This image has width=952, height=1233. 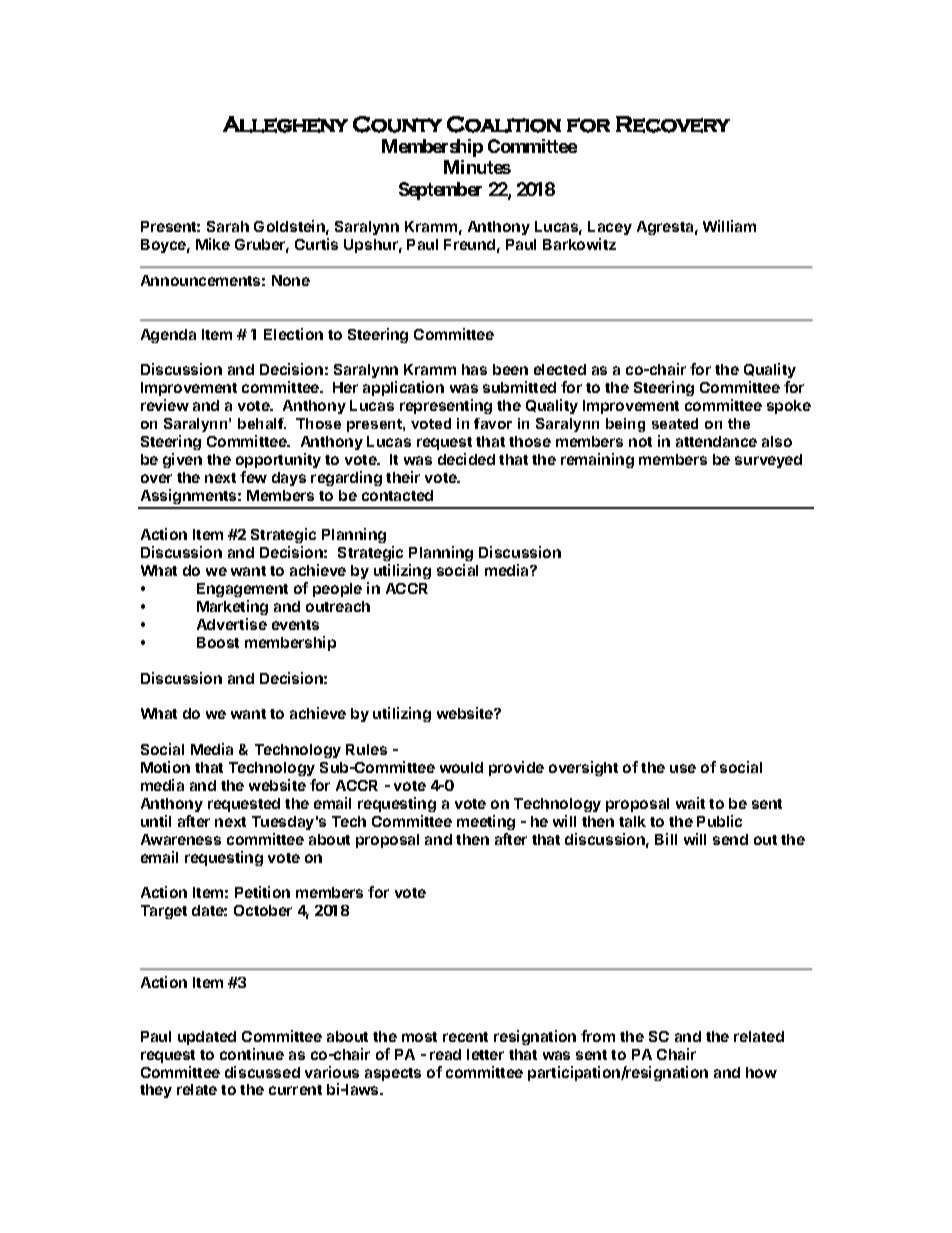 I want to click on continue, so click(x=252, y=1054).
